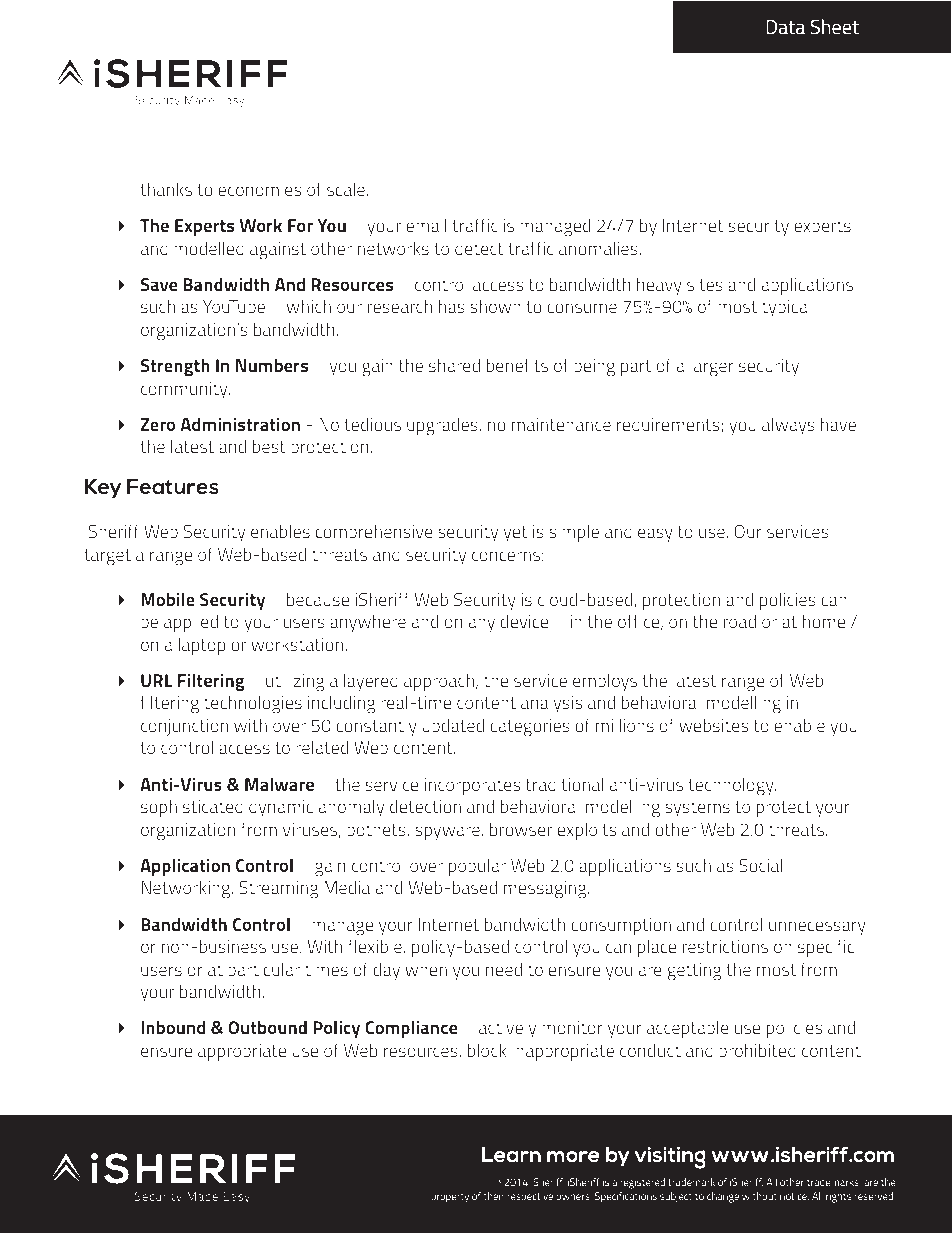 The height and width of the screenshot is (1233, 952). Describe the element at coordinates (166, 189) in the screenshot. I see `thanks` at that location.
